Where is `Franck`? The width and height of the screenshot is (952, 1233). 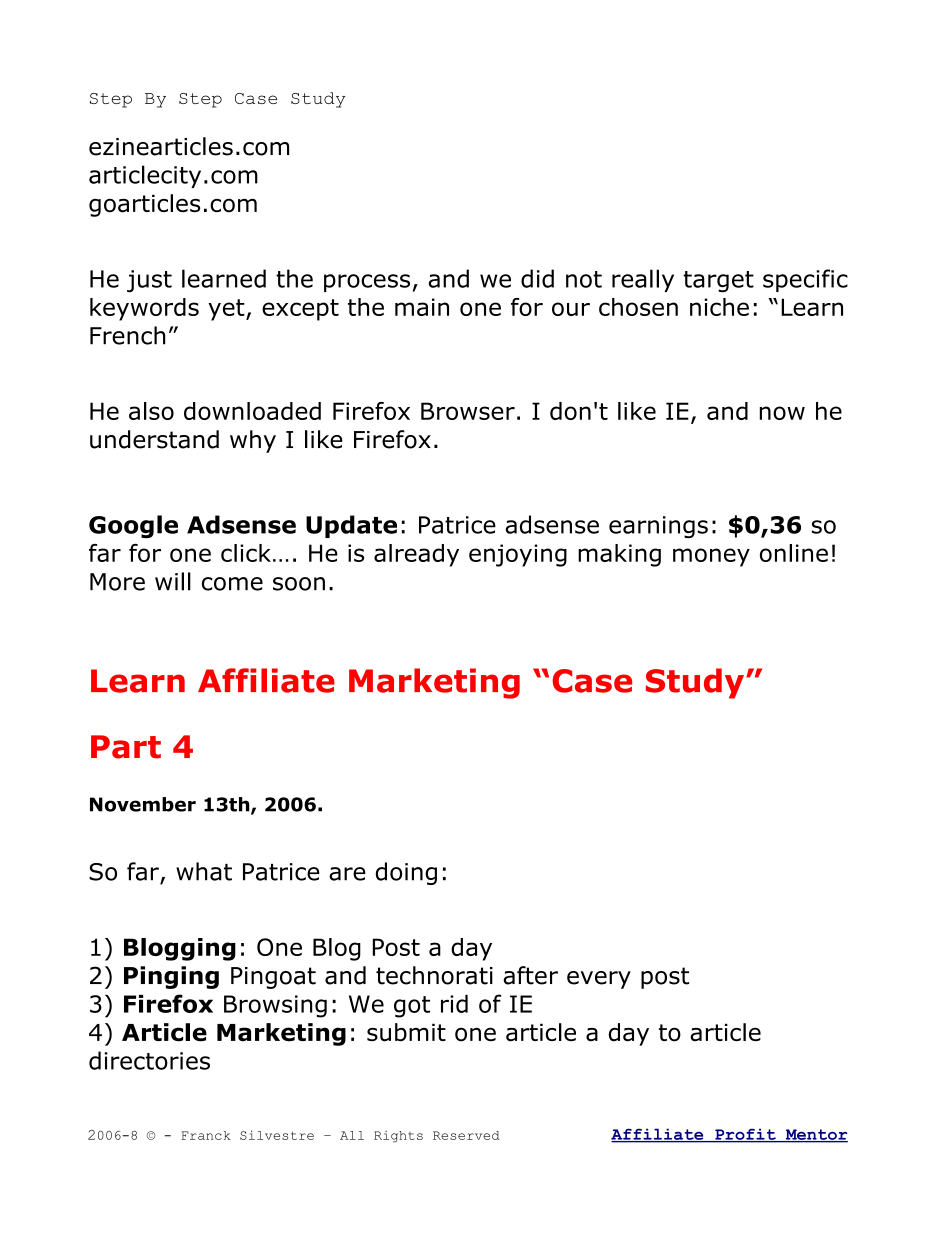 Franck is located at coordinates (206, 1135).
